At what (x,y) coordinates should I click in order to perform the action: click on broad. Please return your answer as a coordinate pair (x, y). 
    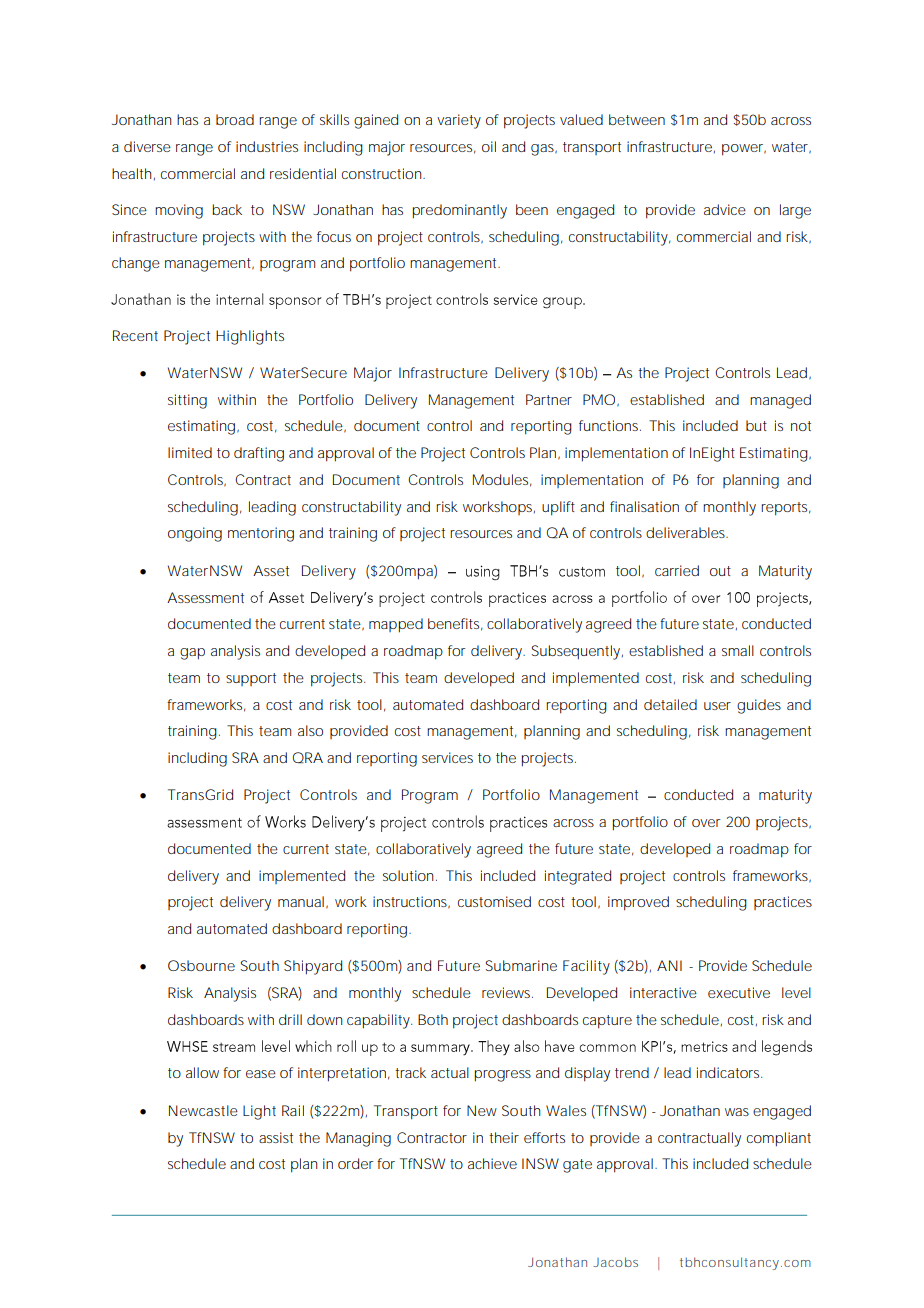
    Looking at the image, I should click on (235, 119).
